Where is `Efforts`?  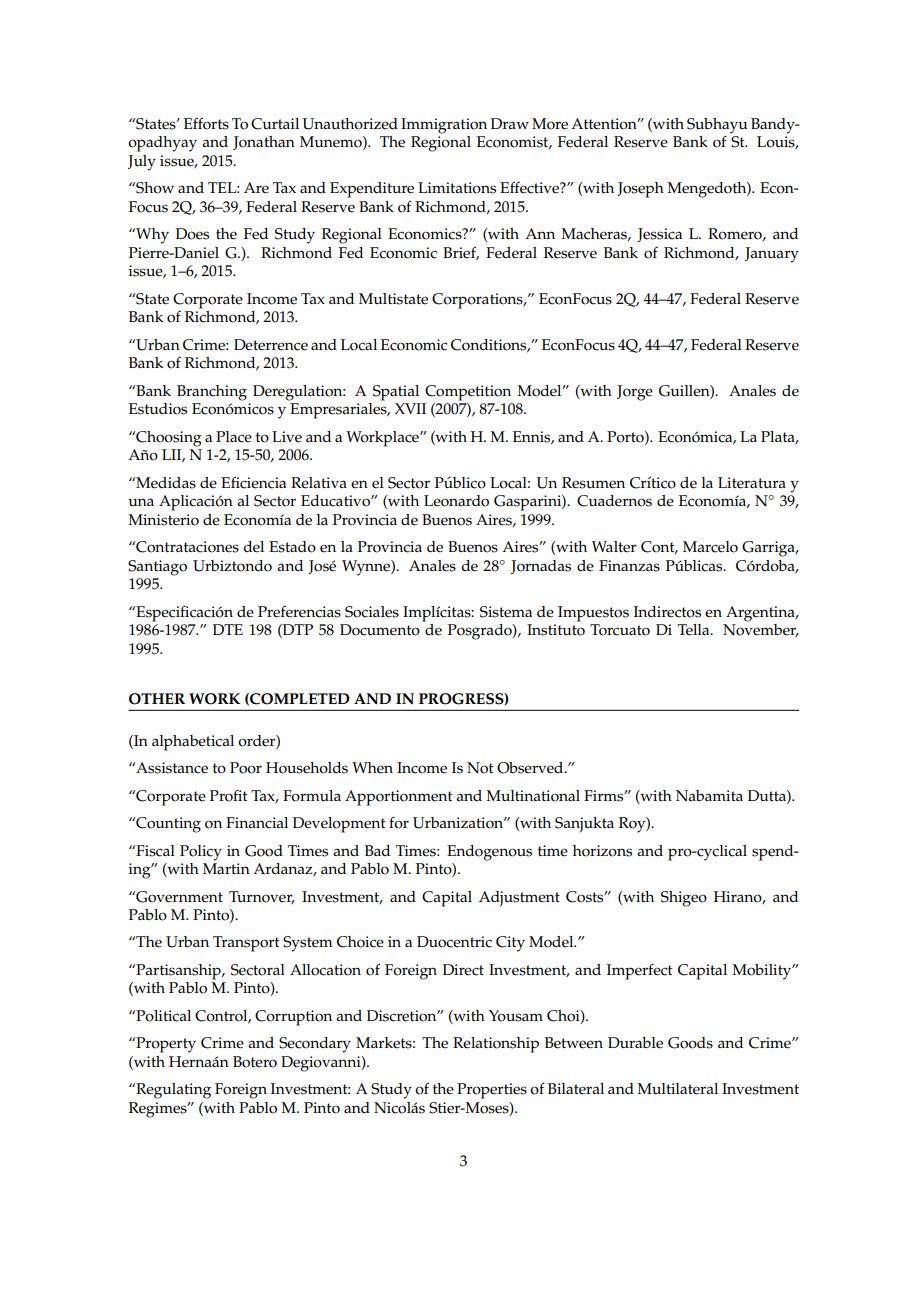 Efforts is located at coordinates (206, 123).
